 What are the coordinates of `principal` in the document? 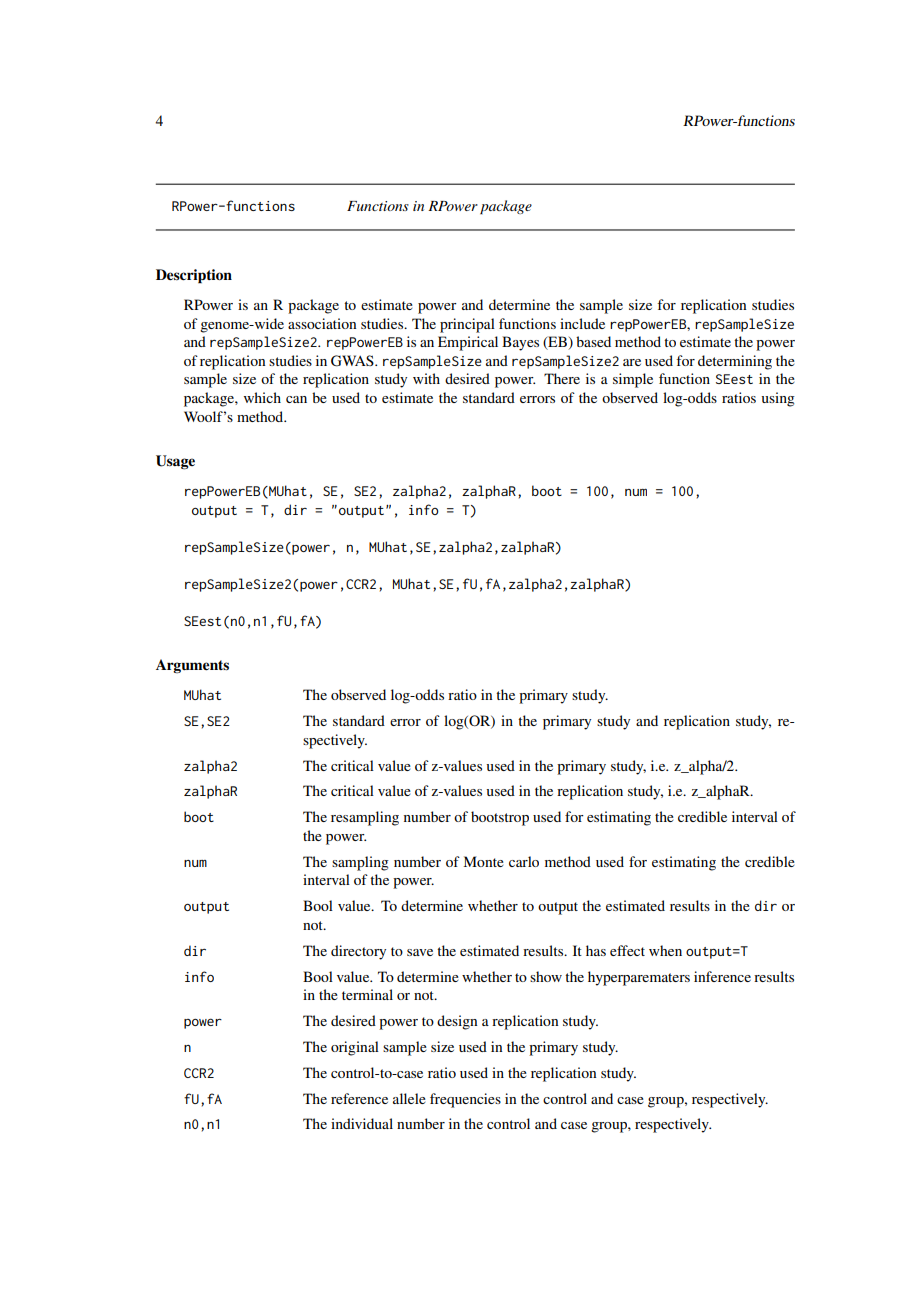 It's located at (467, 325).
